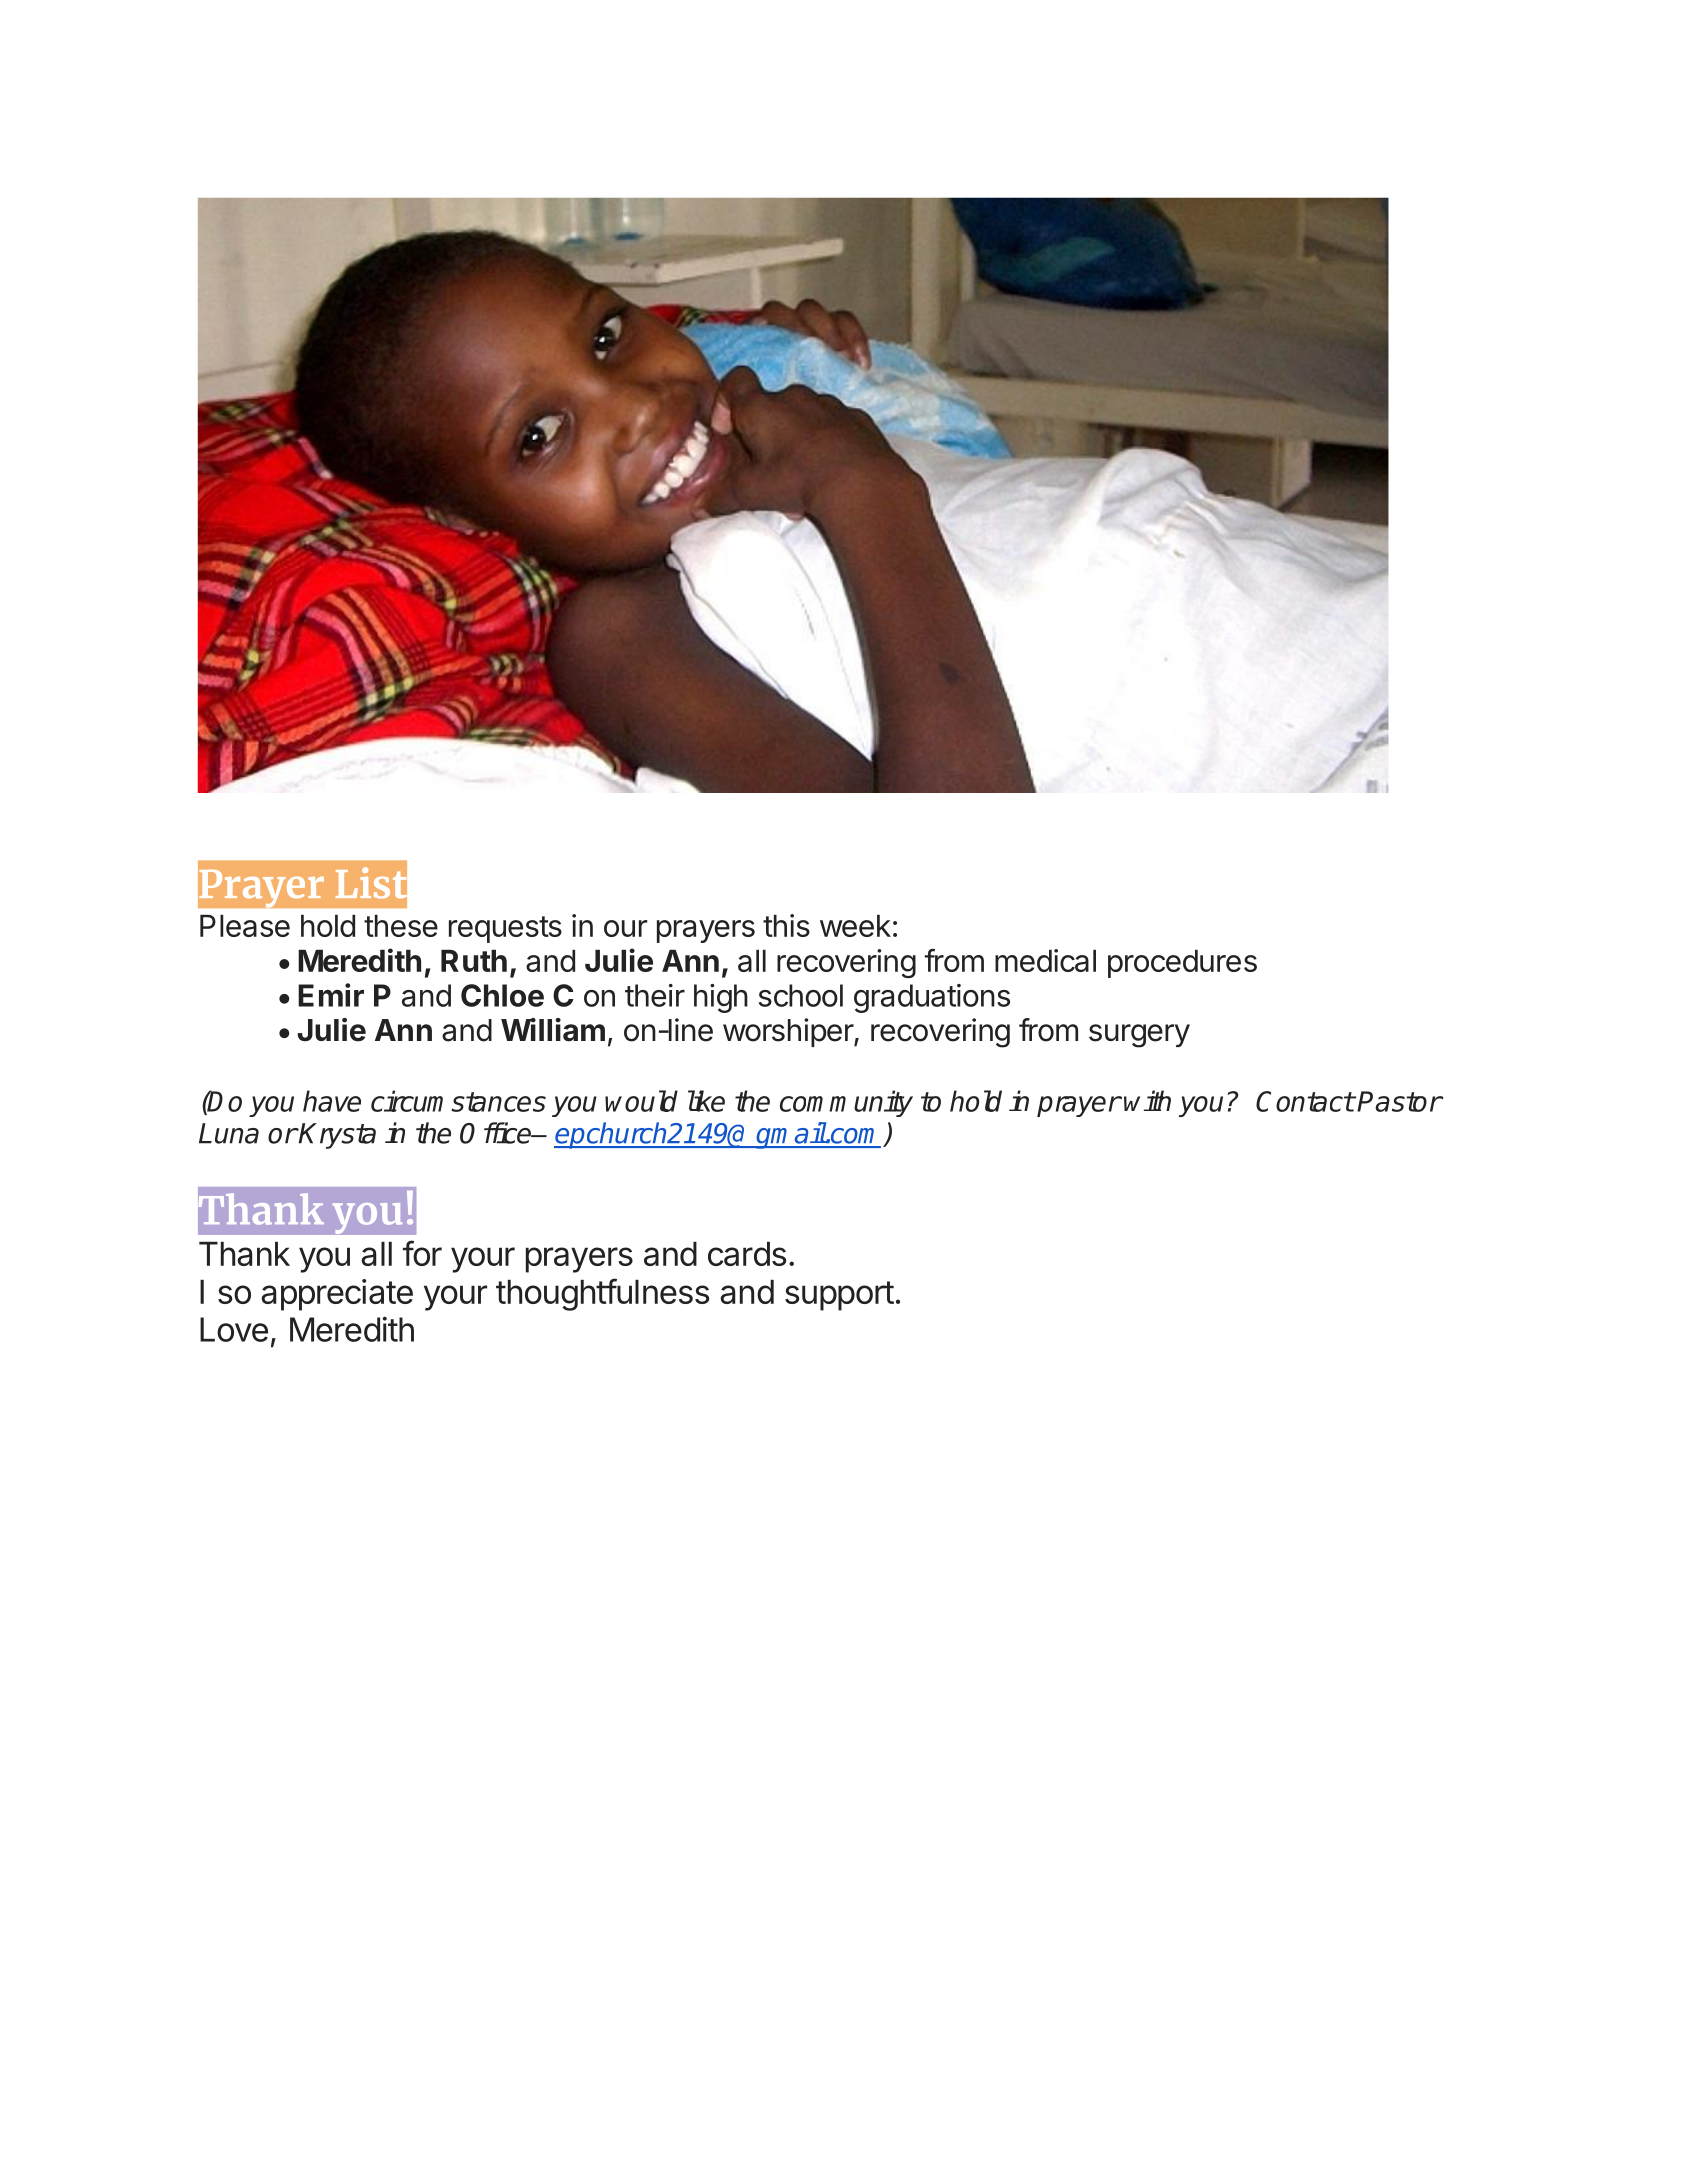 The image size is (1681, 2175). I want to click on procedures, so click(1182, 964).
